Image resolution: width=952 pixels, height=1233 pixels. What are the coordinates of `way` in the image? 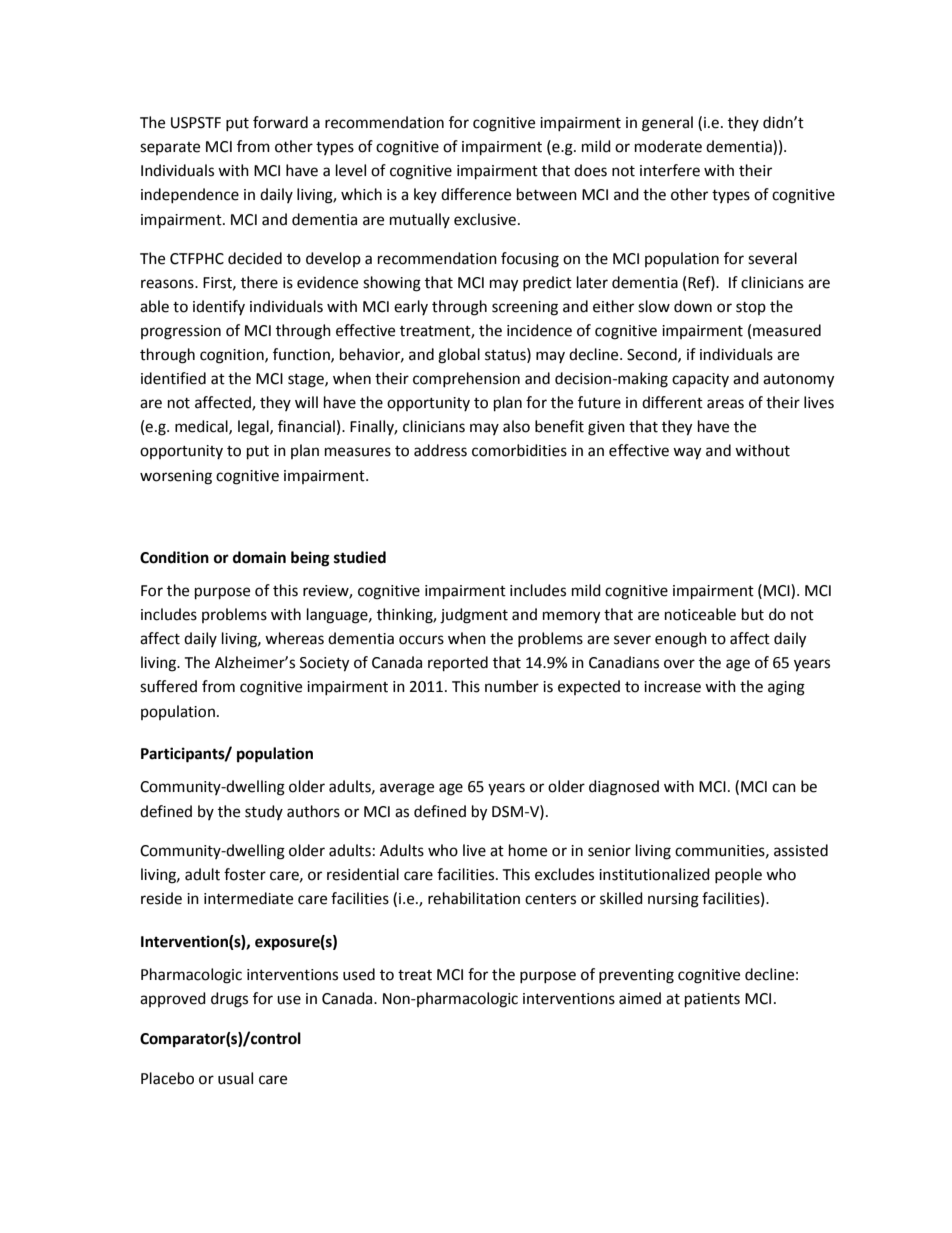 It's located at (687, 453).
